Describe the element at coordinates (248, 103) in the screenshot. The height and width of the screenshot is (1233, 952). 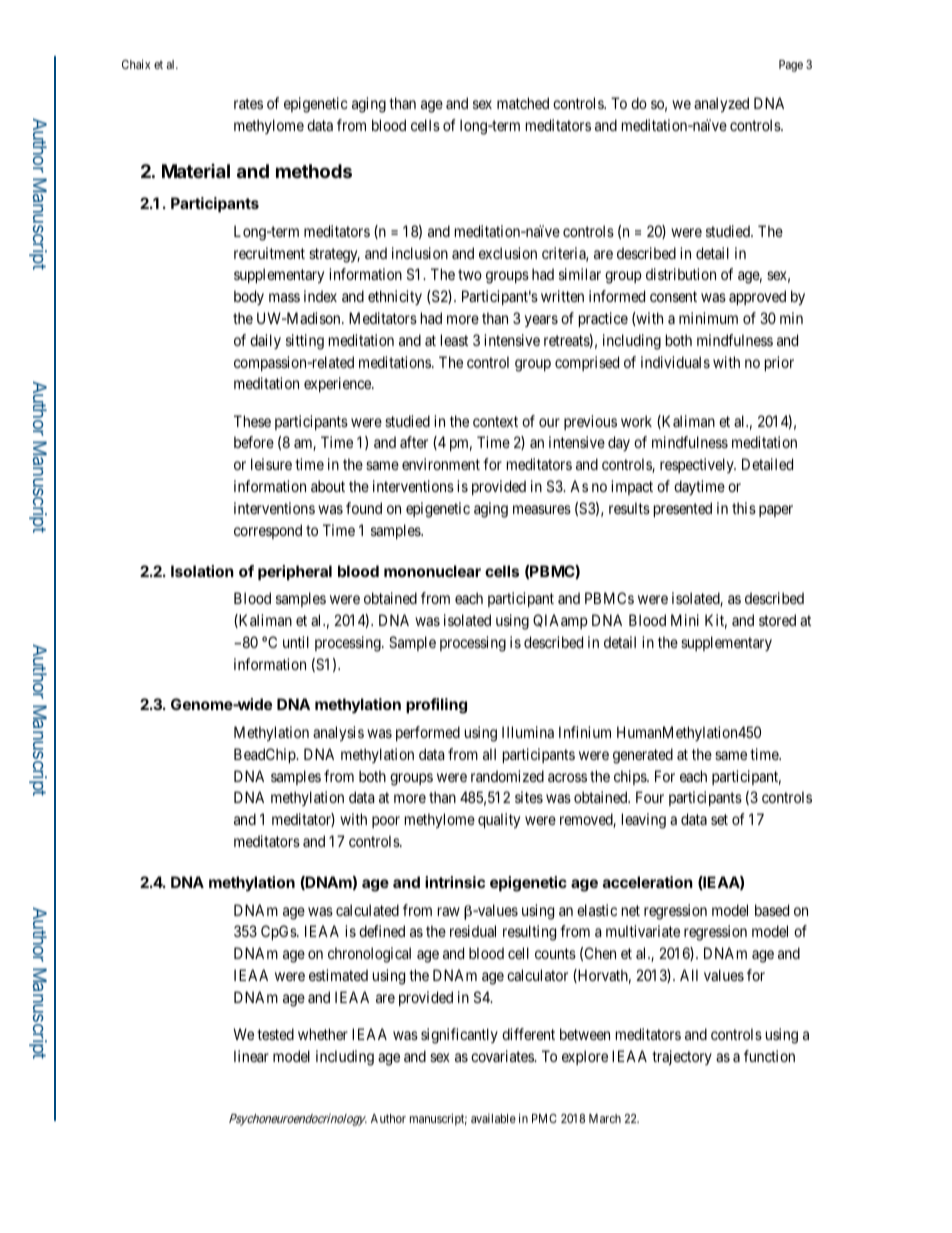
I see `rates` at that location.
